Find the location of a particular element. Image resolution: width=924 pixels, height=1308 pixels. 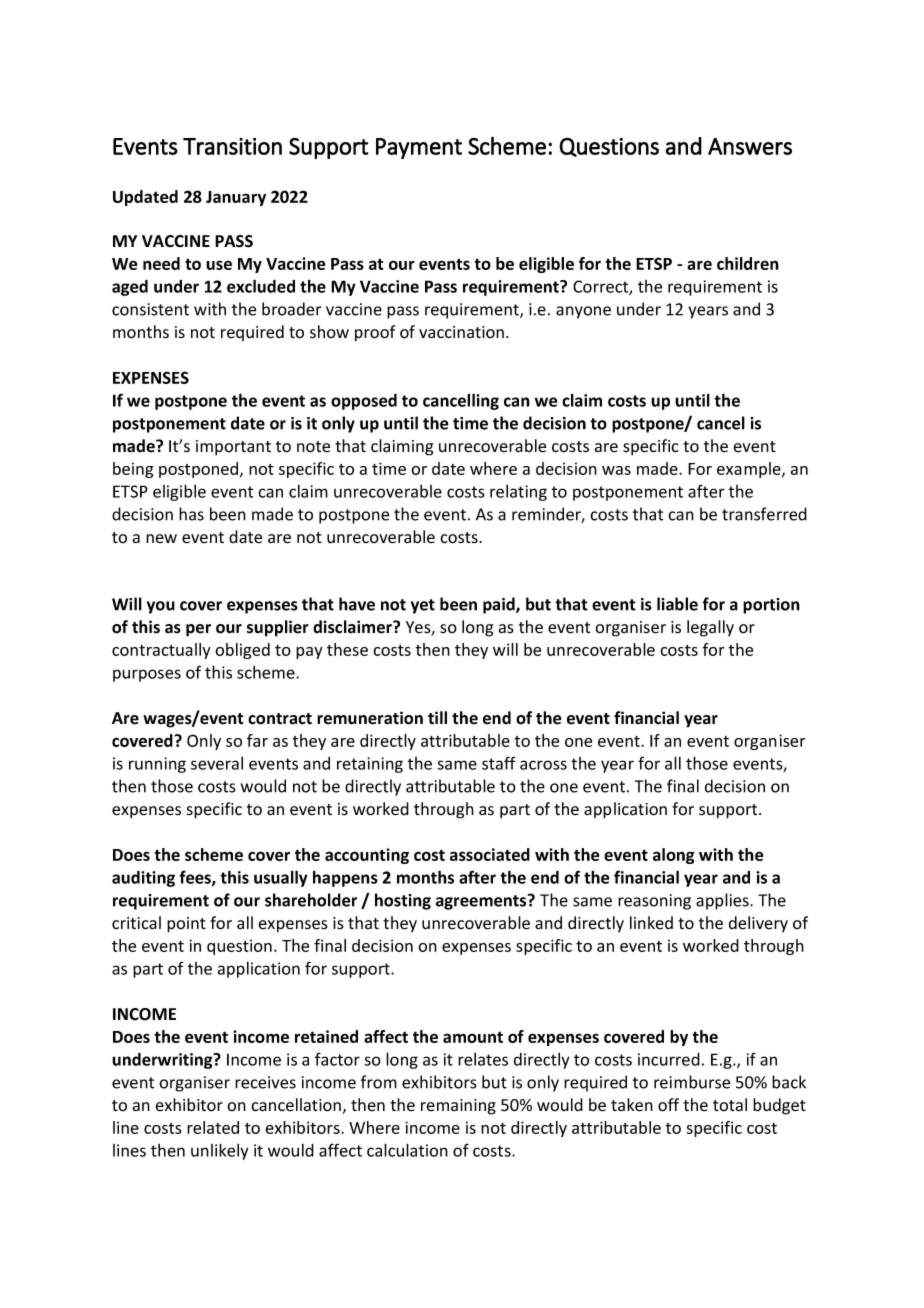

per is located at coordinates (198, 630).
